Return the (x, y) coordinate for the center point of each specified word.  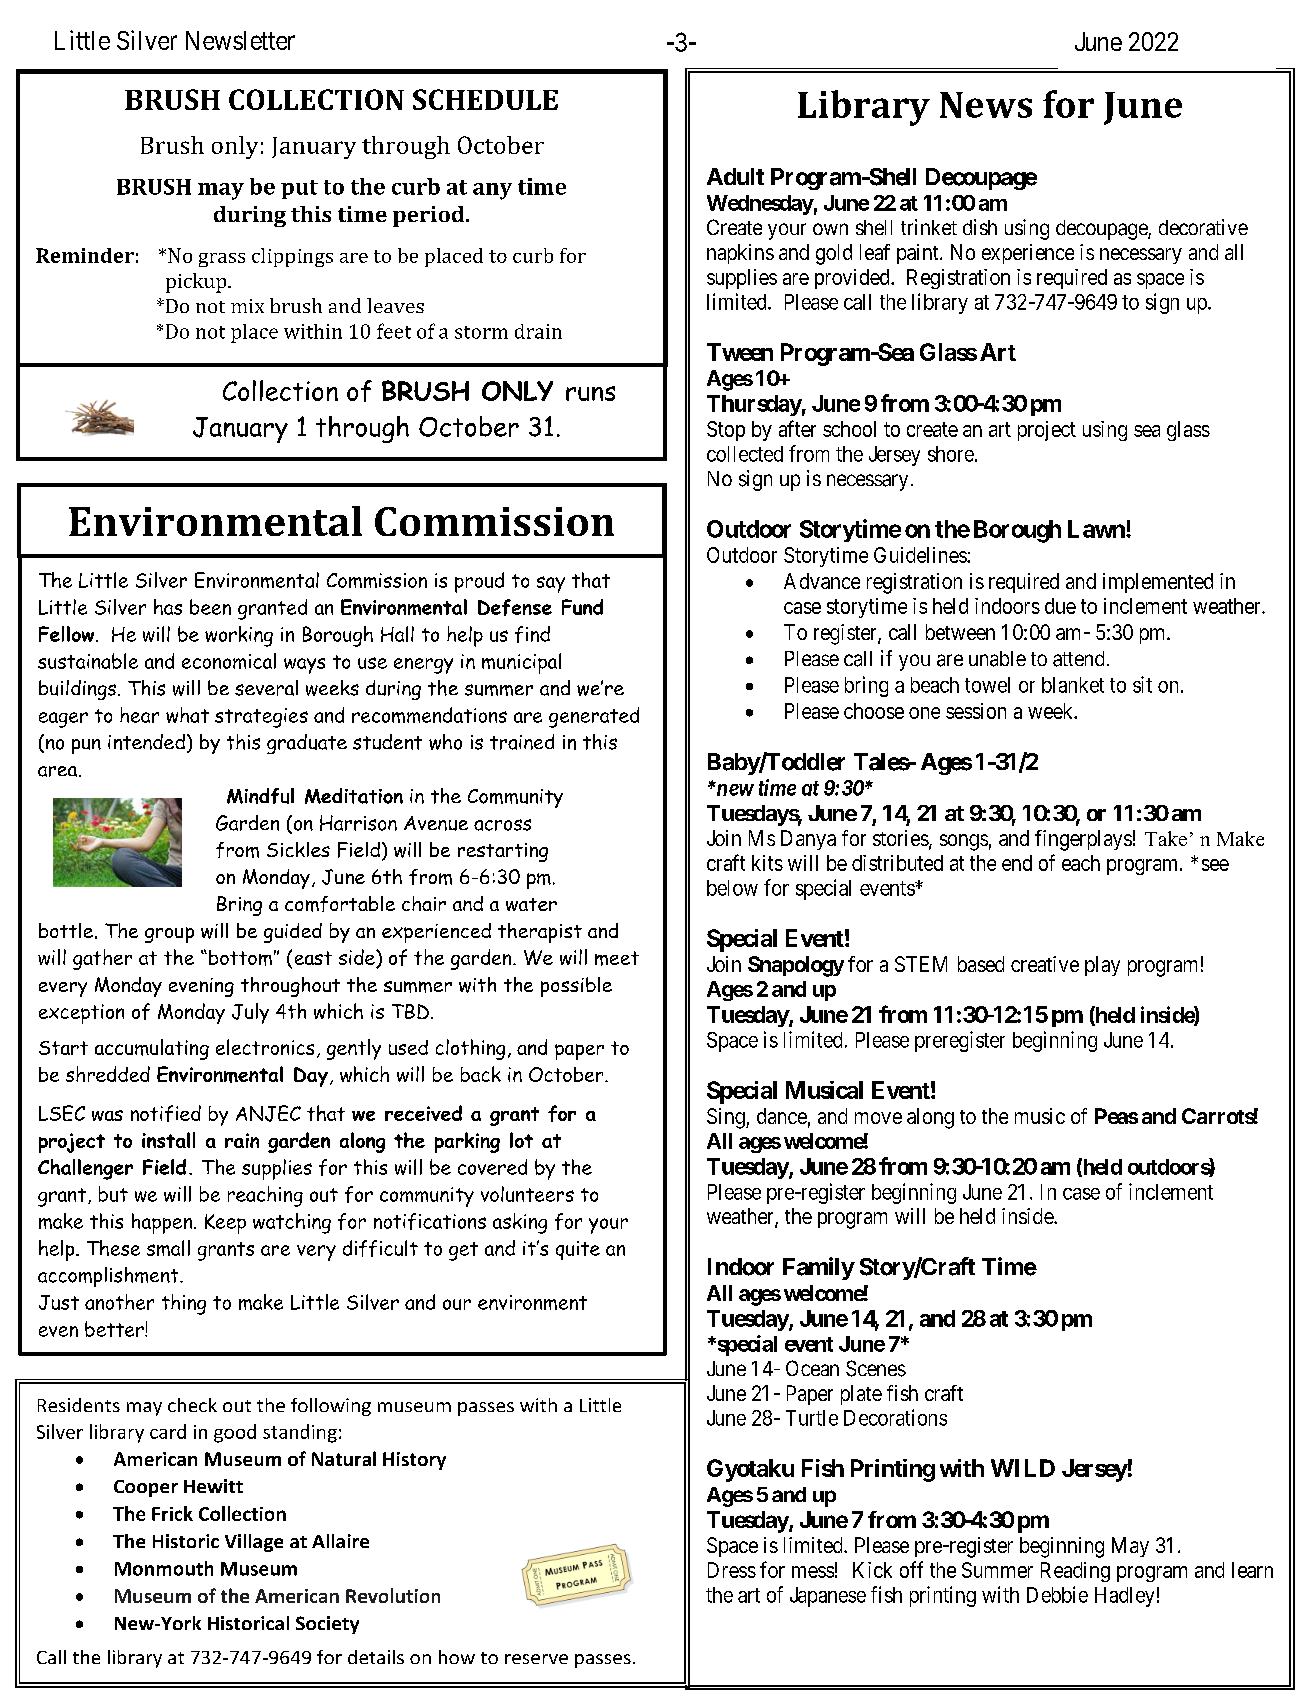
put (299, 189)
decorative (1203, 227)
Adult (735, 176)
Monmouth (164, 1568)
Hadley (1124, 1597)
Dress (732, 1570)
